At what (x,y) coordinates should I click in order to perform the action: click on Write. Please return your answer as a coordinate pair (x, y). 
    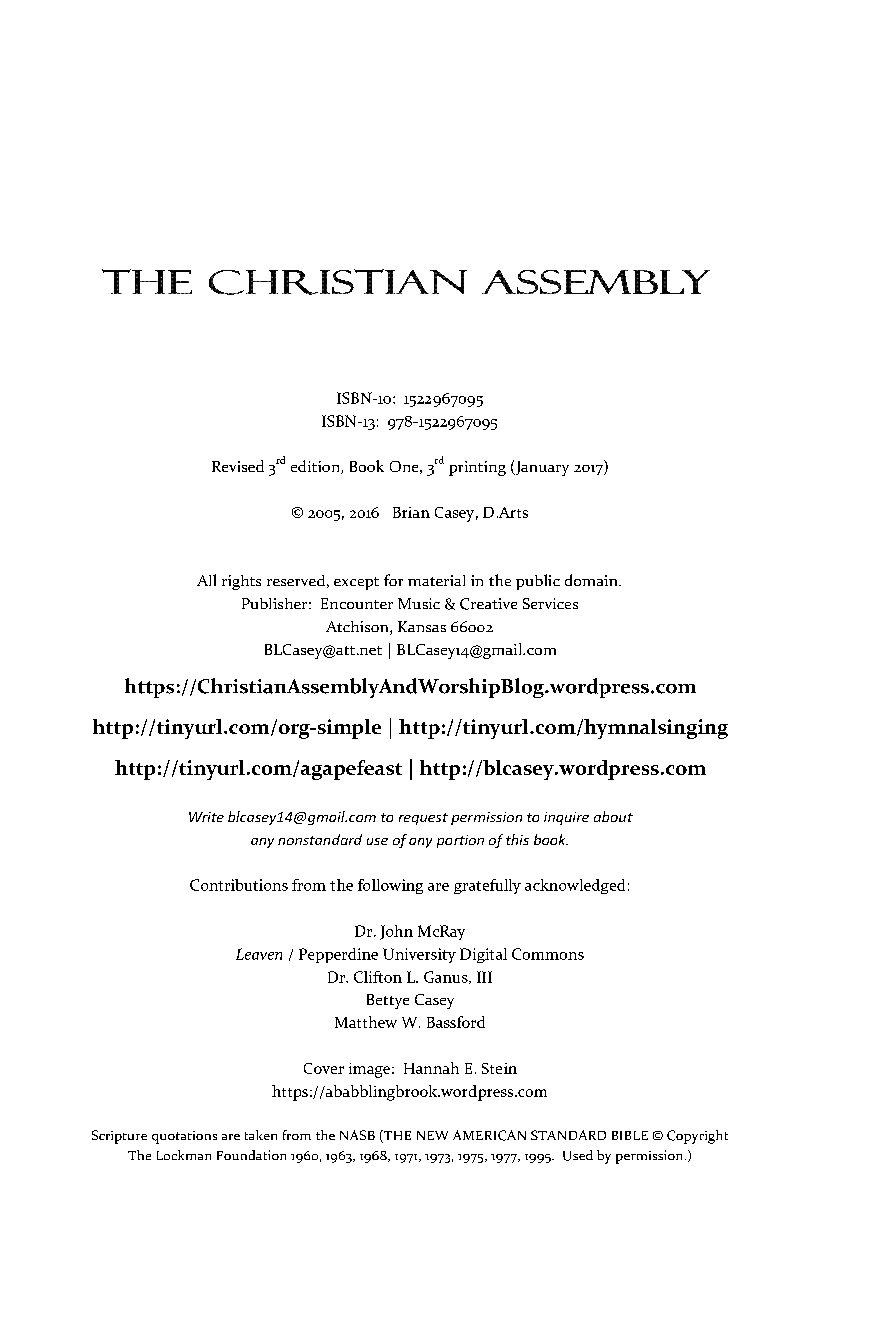
    Looking at the image, I should click on (206, 817).
